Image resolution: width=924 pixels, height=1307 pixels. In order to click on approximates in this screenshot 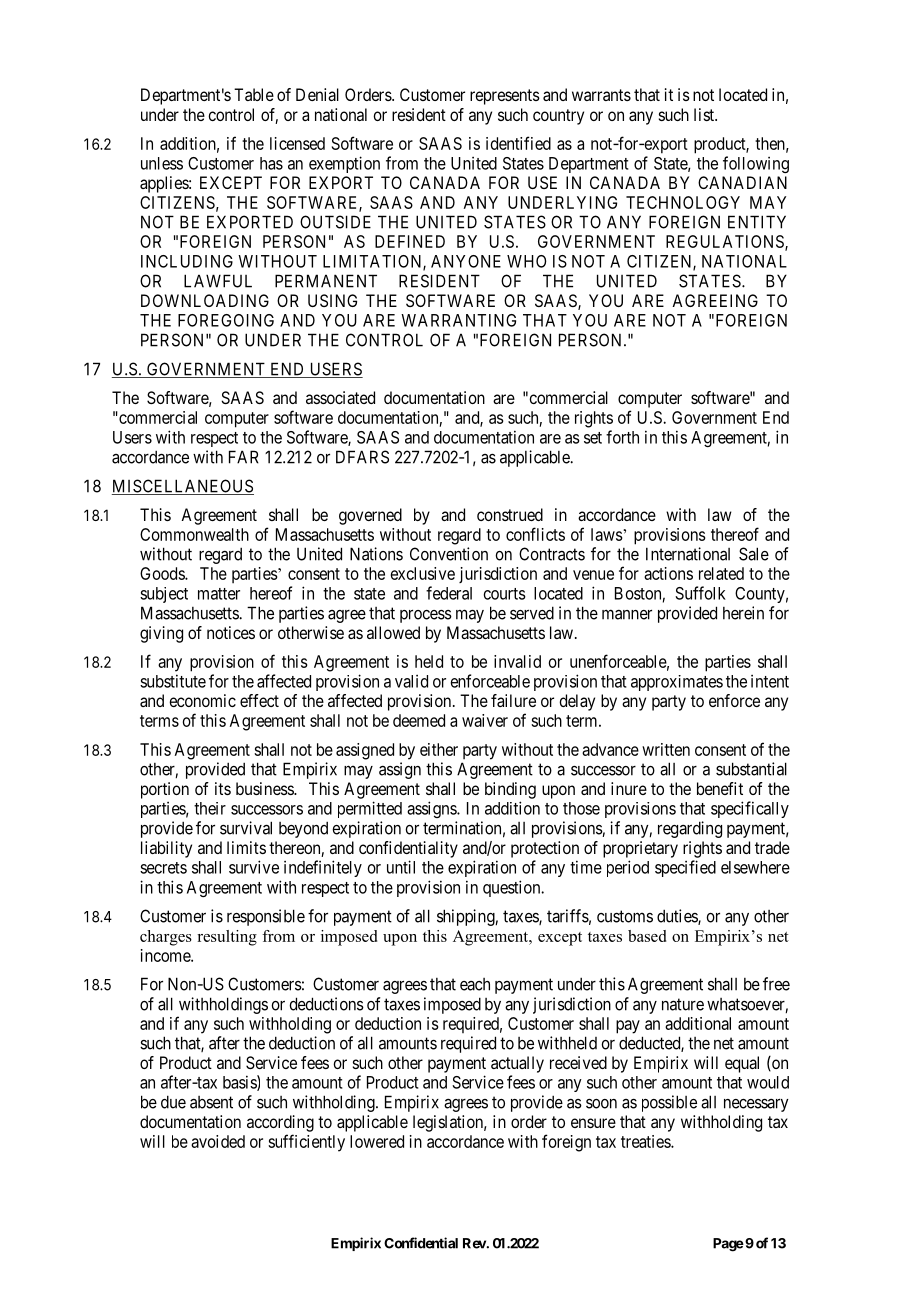, I will do `click(677, 683)`.
